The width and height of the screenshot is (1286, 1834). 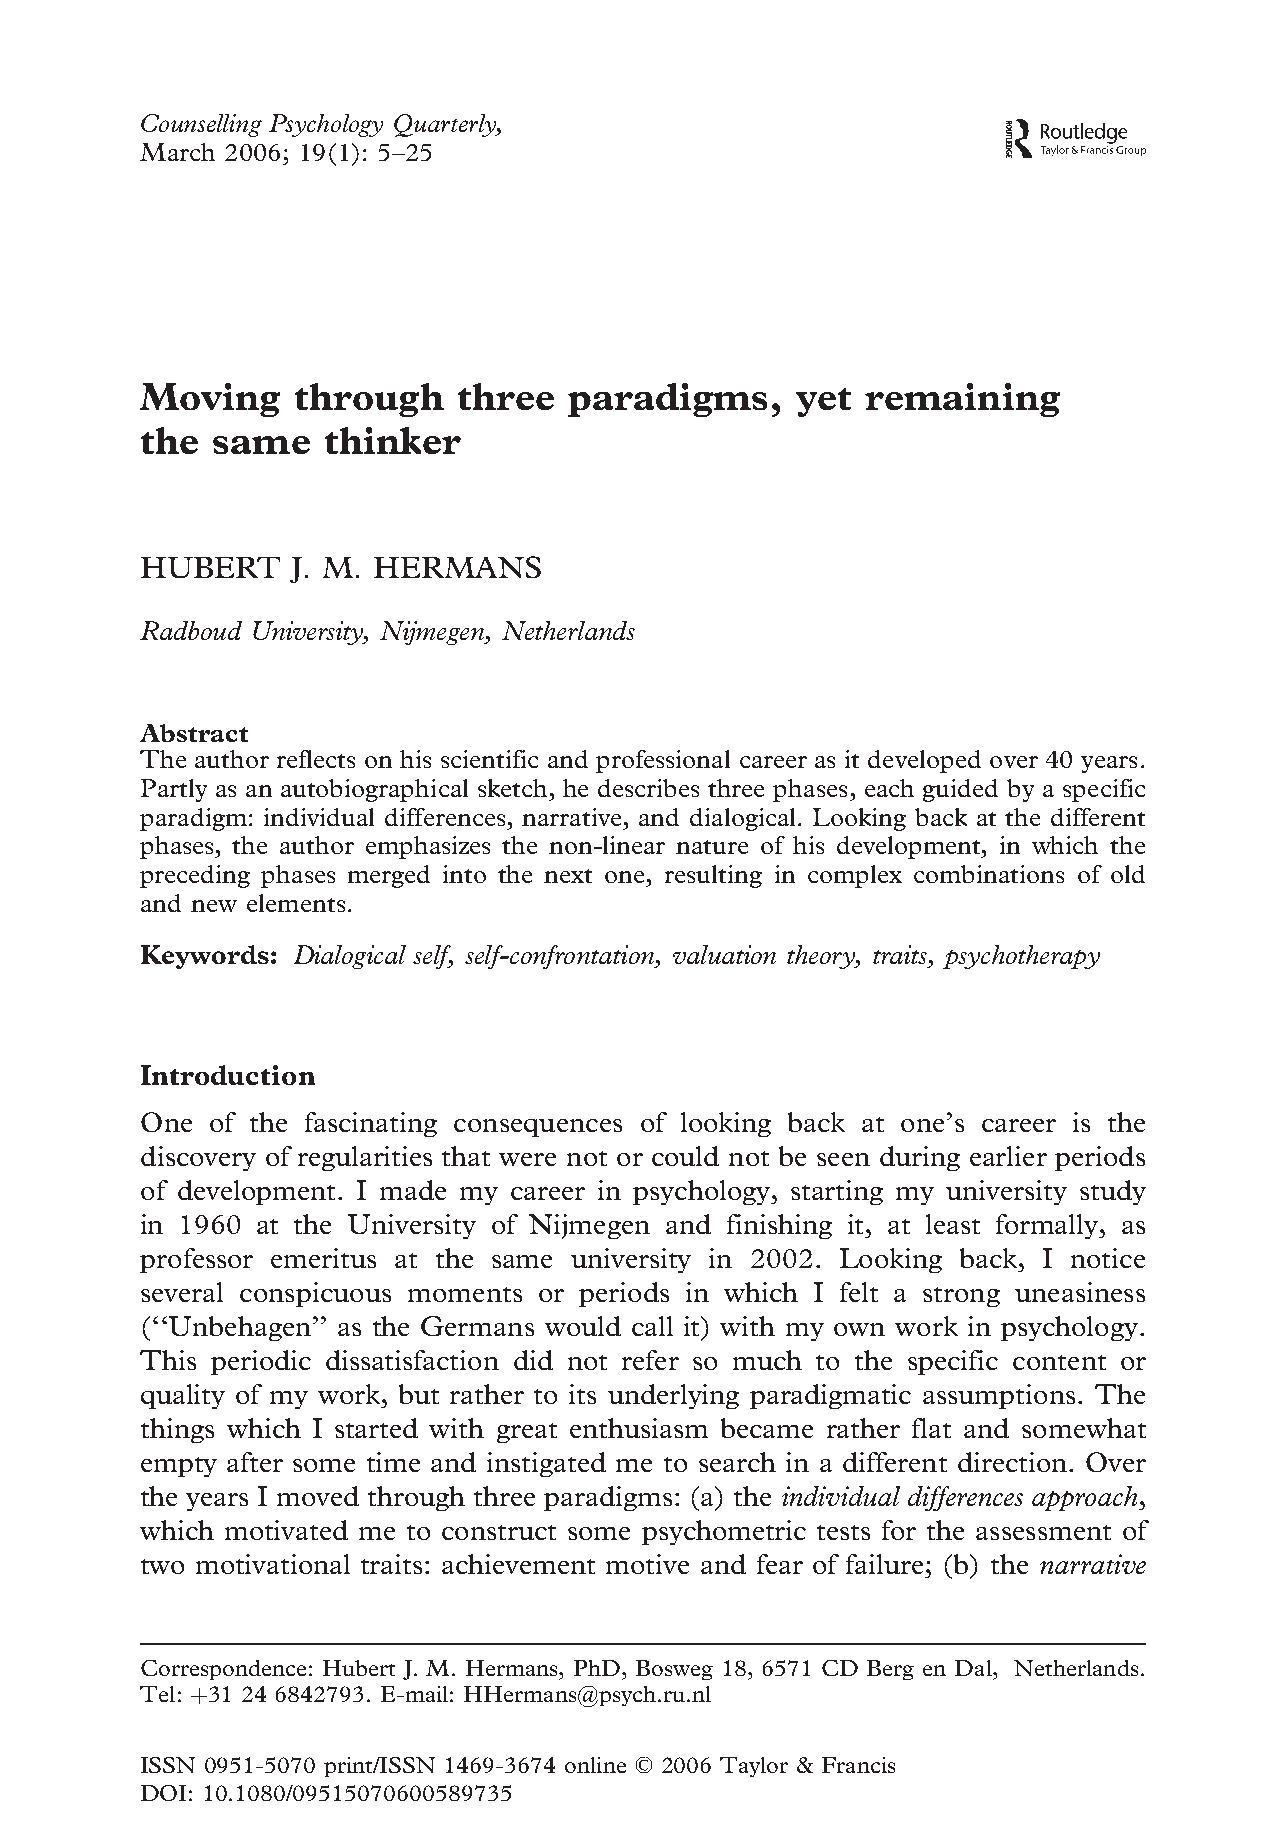 I want to click on online, so click(x=595, y=1765).
